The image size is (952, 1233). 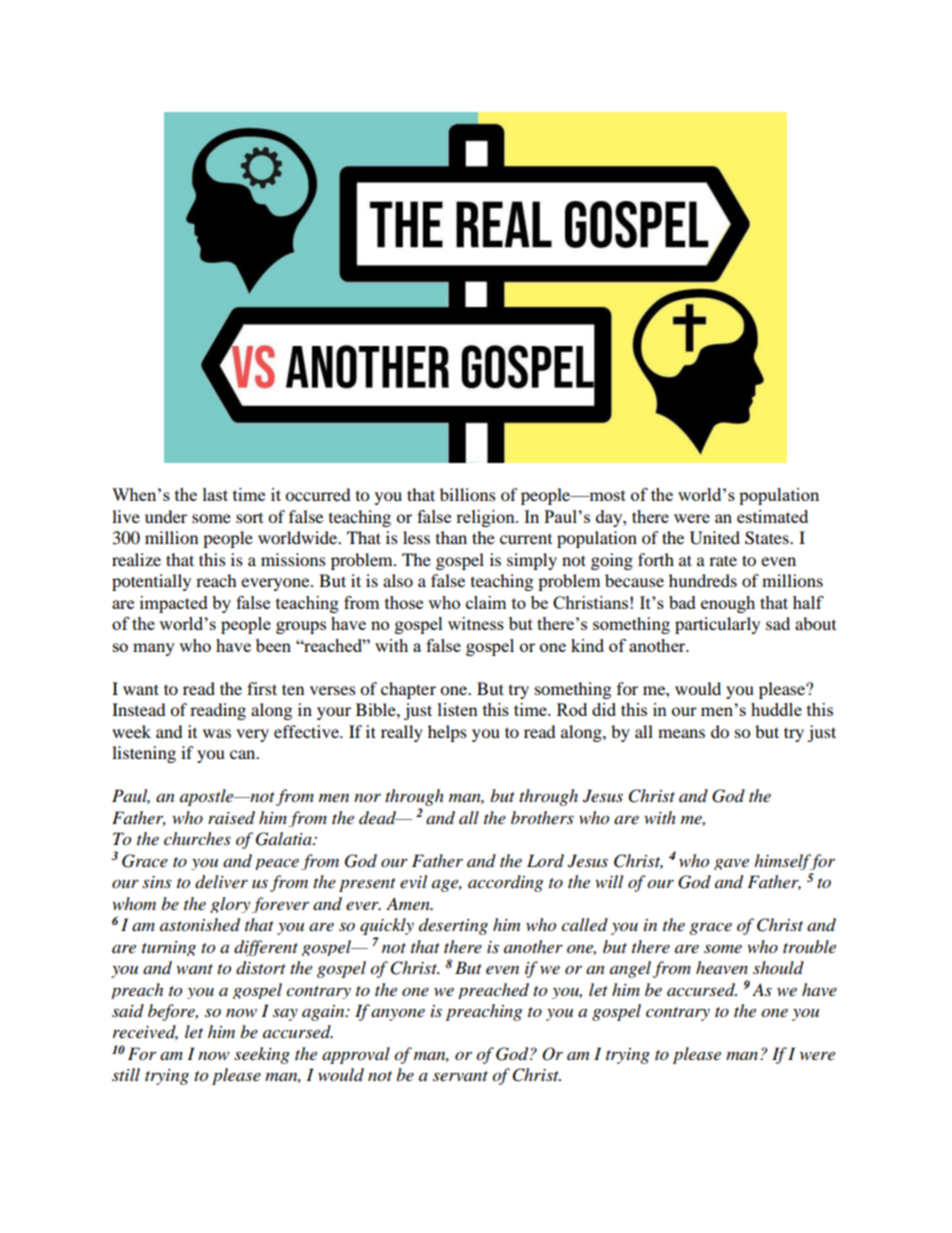 I want to click on deserting, so click(x=453, y=926).
